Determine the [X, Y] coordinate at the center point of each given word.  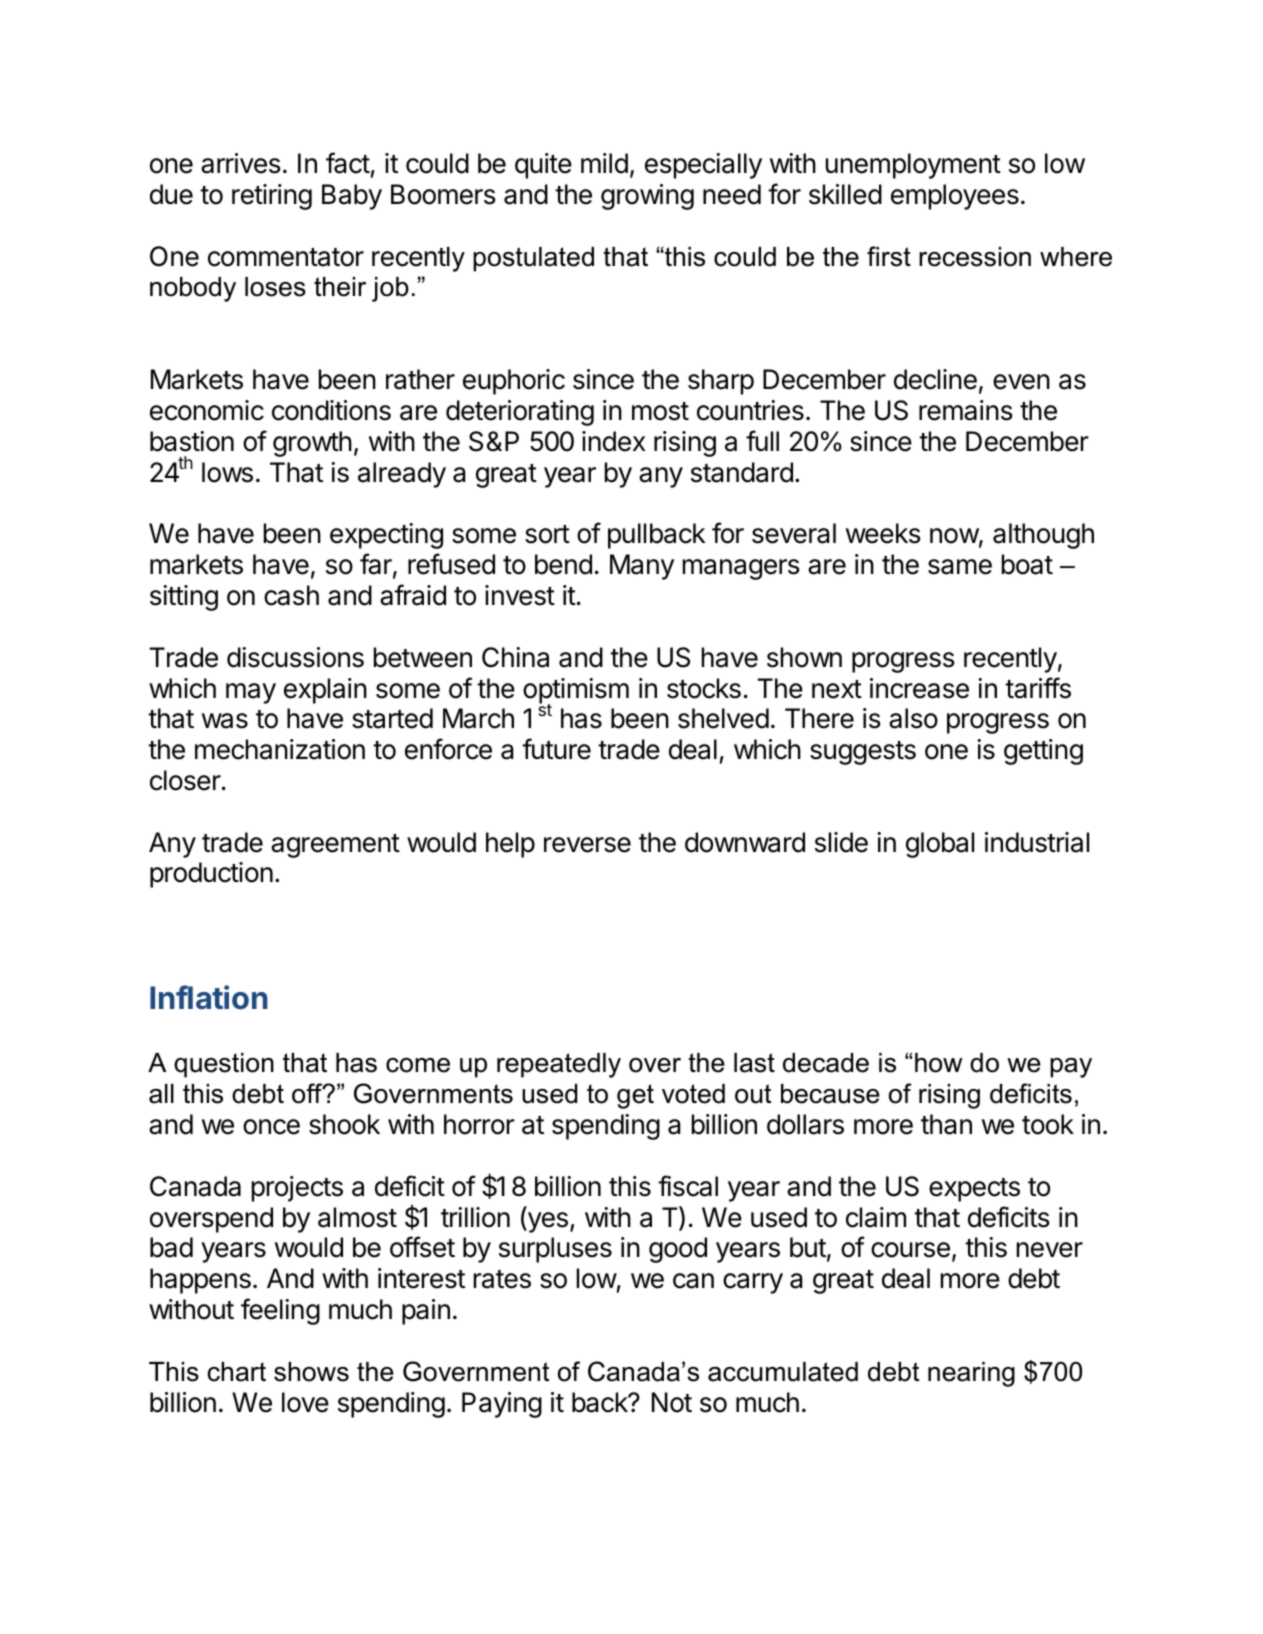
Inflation [209, 997]
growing [647, 197]
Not [672, 1402]
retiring [272, 197]
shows [311, 1372]
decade [826, 1063]
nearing [971, 1374]
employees [955, 197]
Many [642, 567]
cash [291, 595]
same [960, 567]
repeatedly [559, 1065]
